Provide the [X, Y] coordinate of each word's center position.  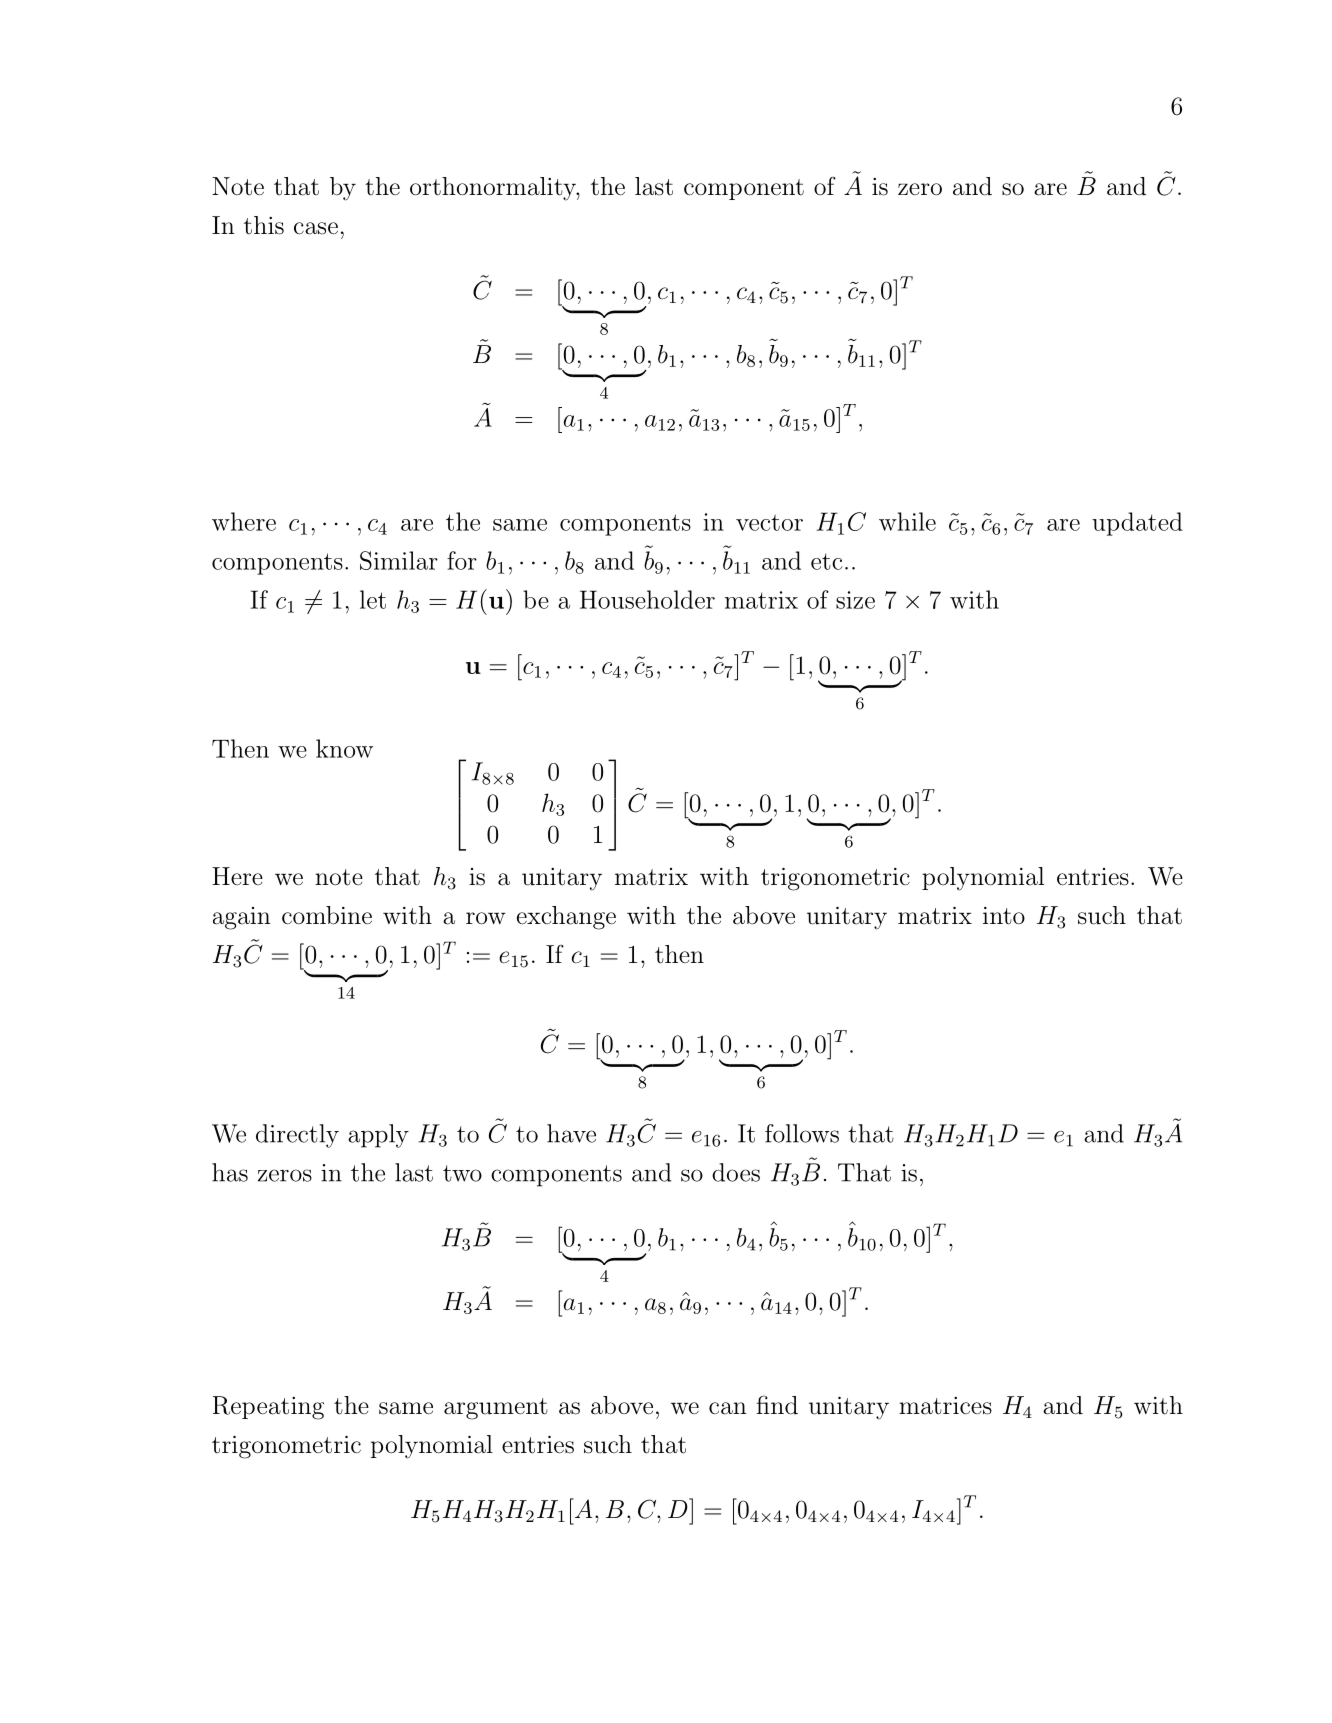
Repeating [268, 1408]
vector [769, 523]
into [1004, 916]
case [316, 228]
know [344, 748]
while [907, 521]
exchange [566, 918]
